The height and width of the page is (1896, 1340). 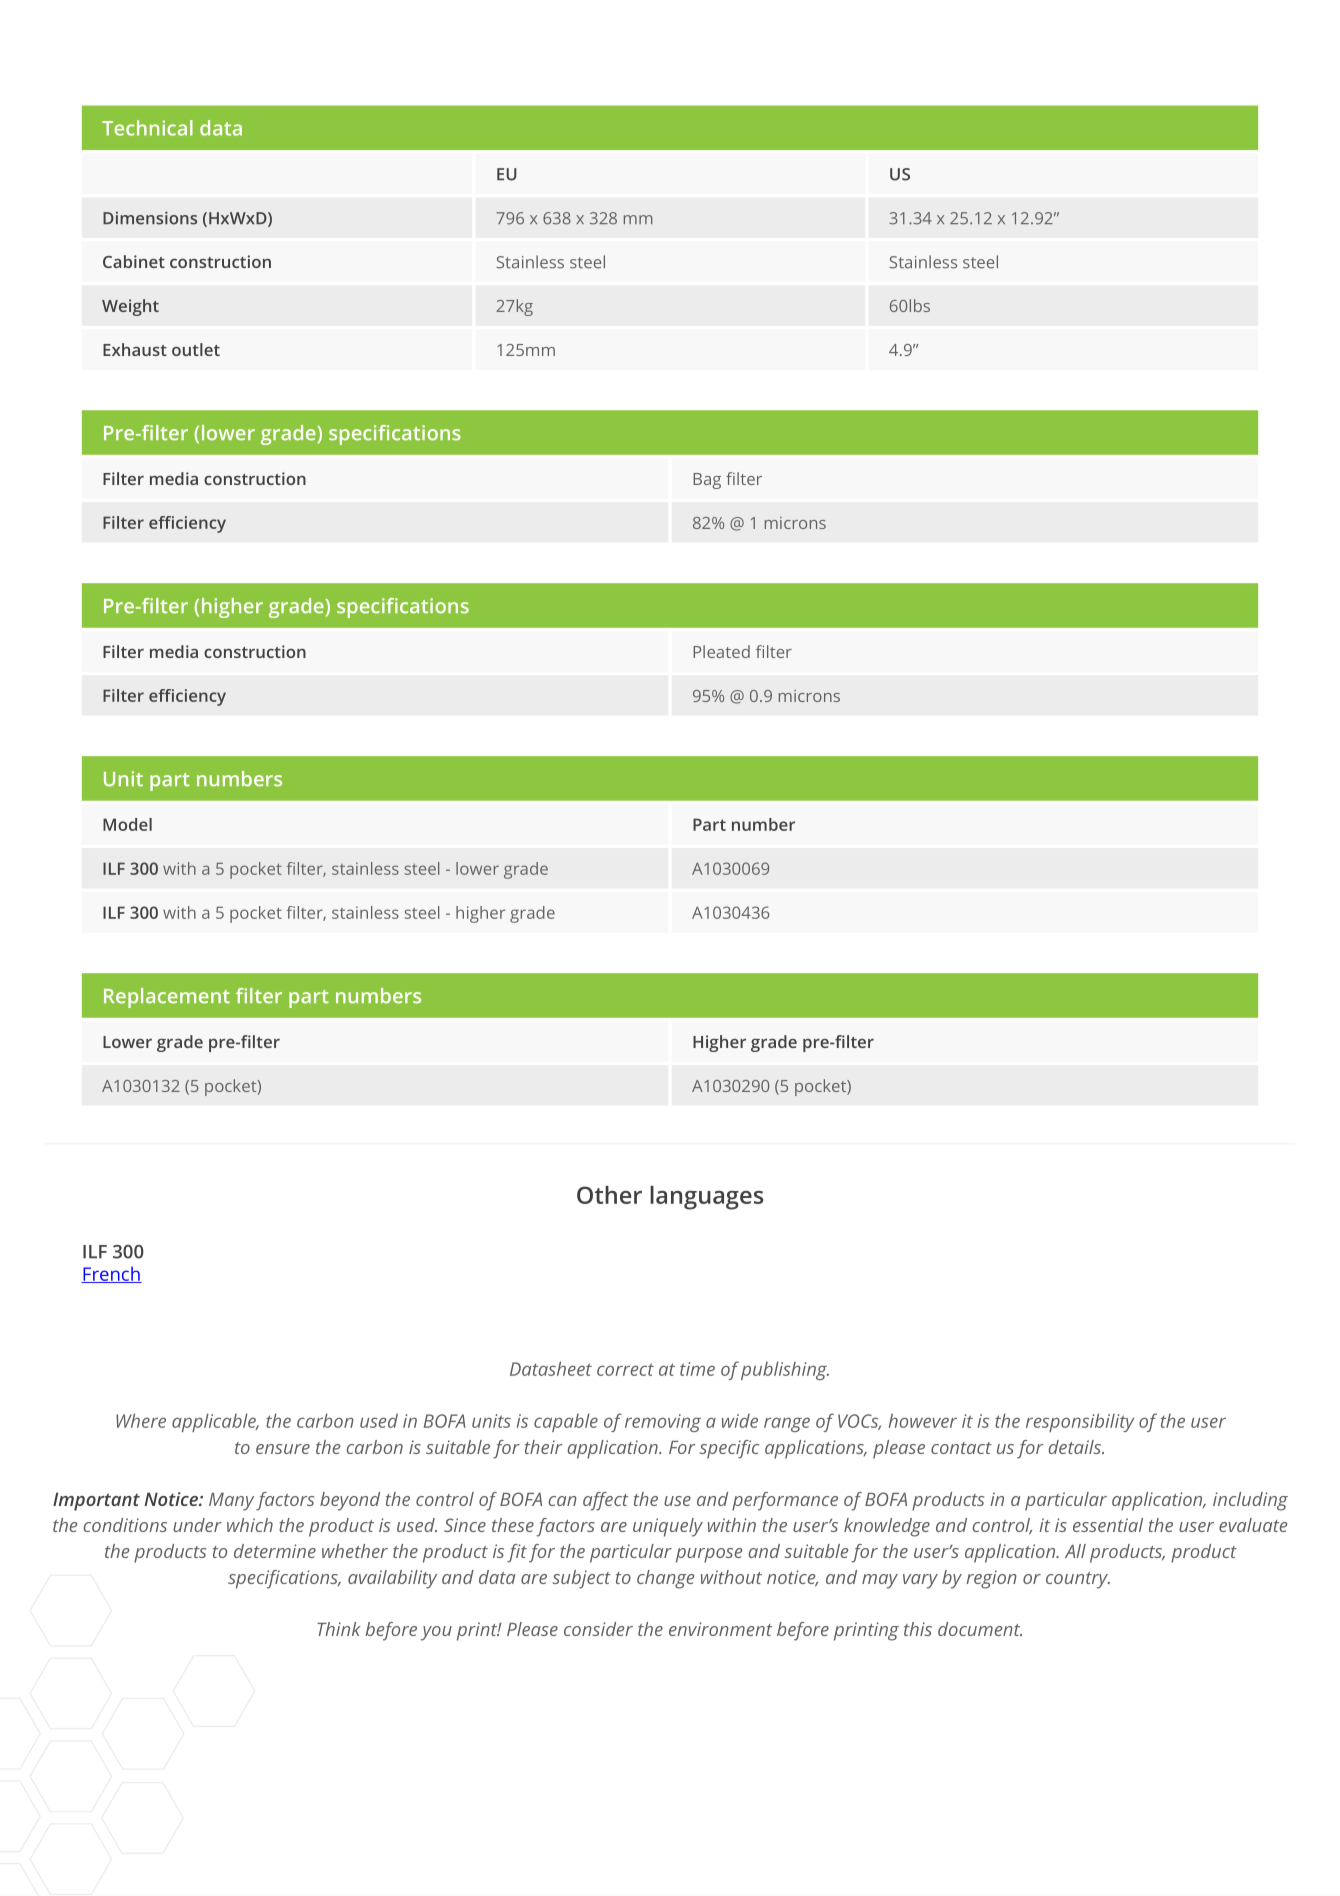 I want to click on languages, so click(x=706, y=1198).
